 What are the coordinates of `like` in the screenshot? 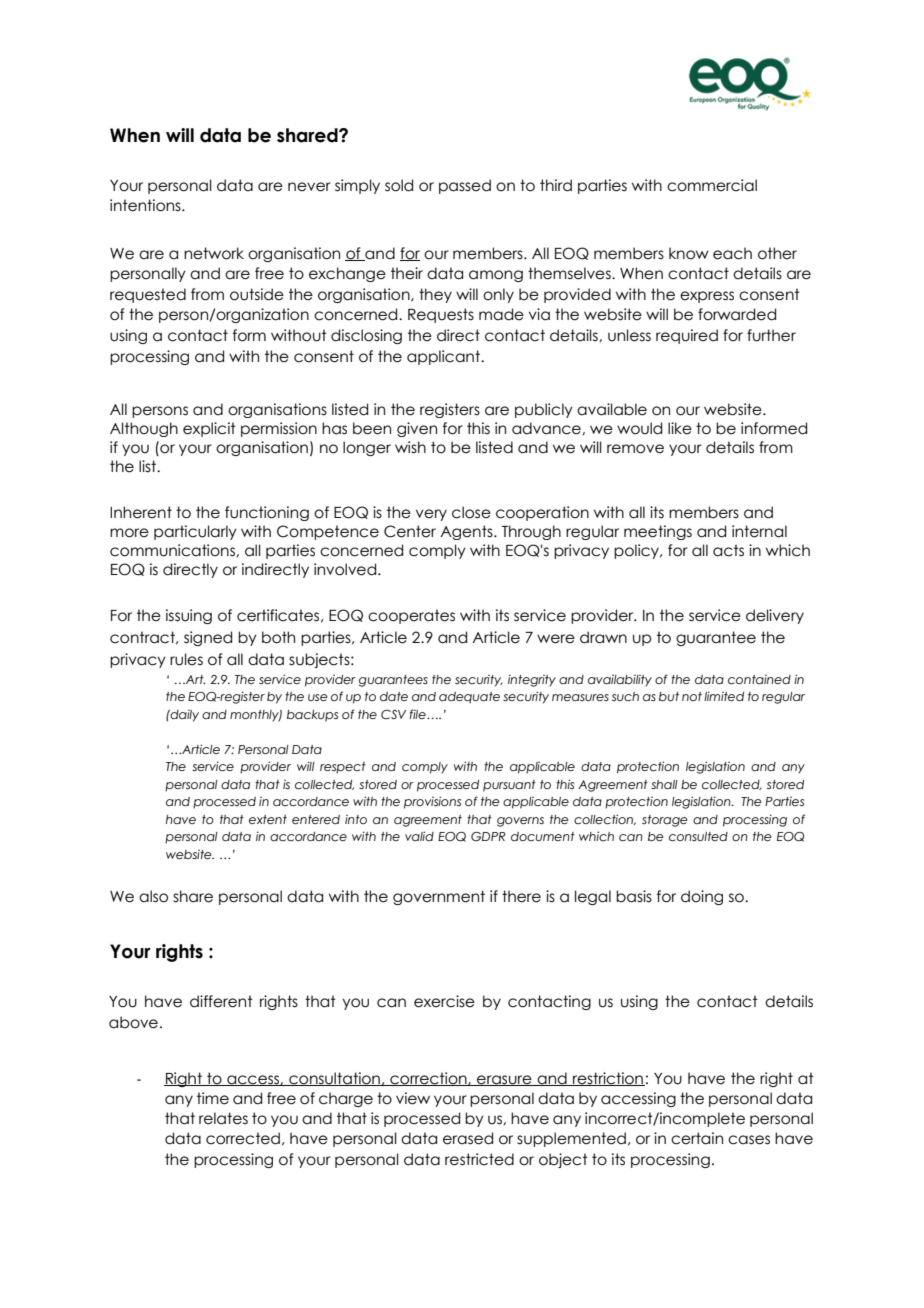 It's located at (680, 428).
